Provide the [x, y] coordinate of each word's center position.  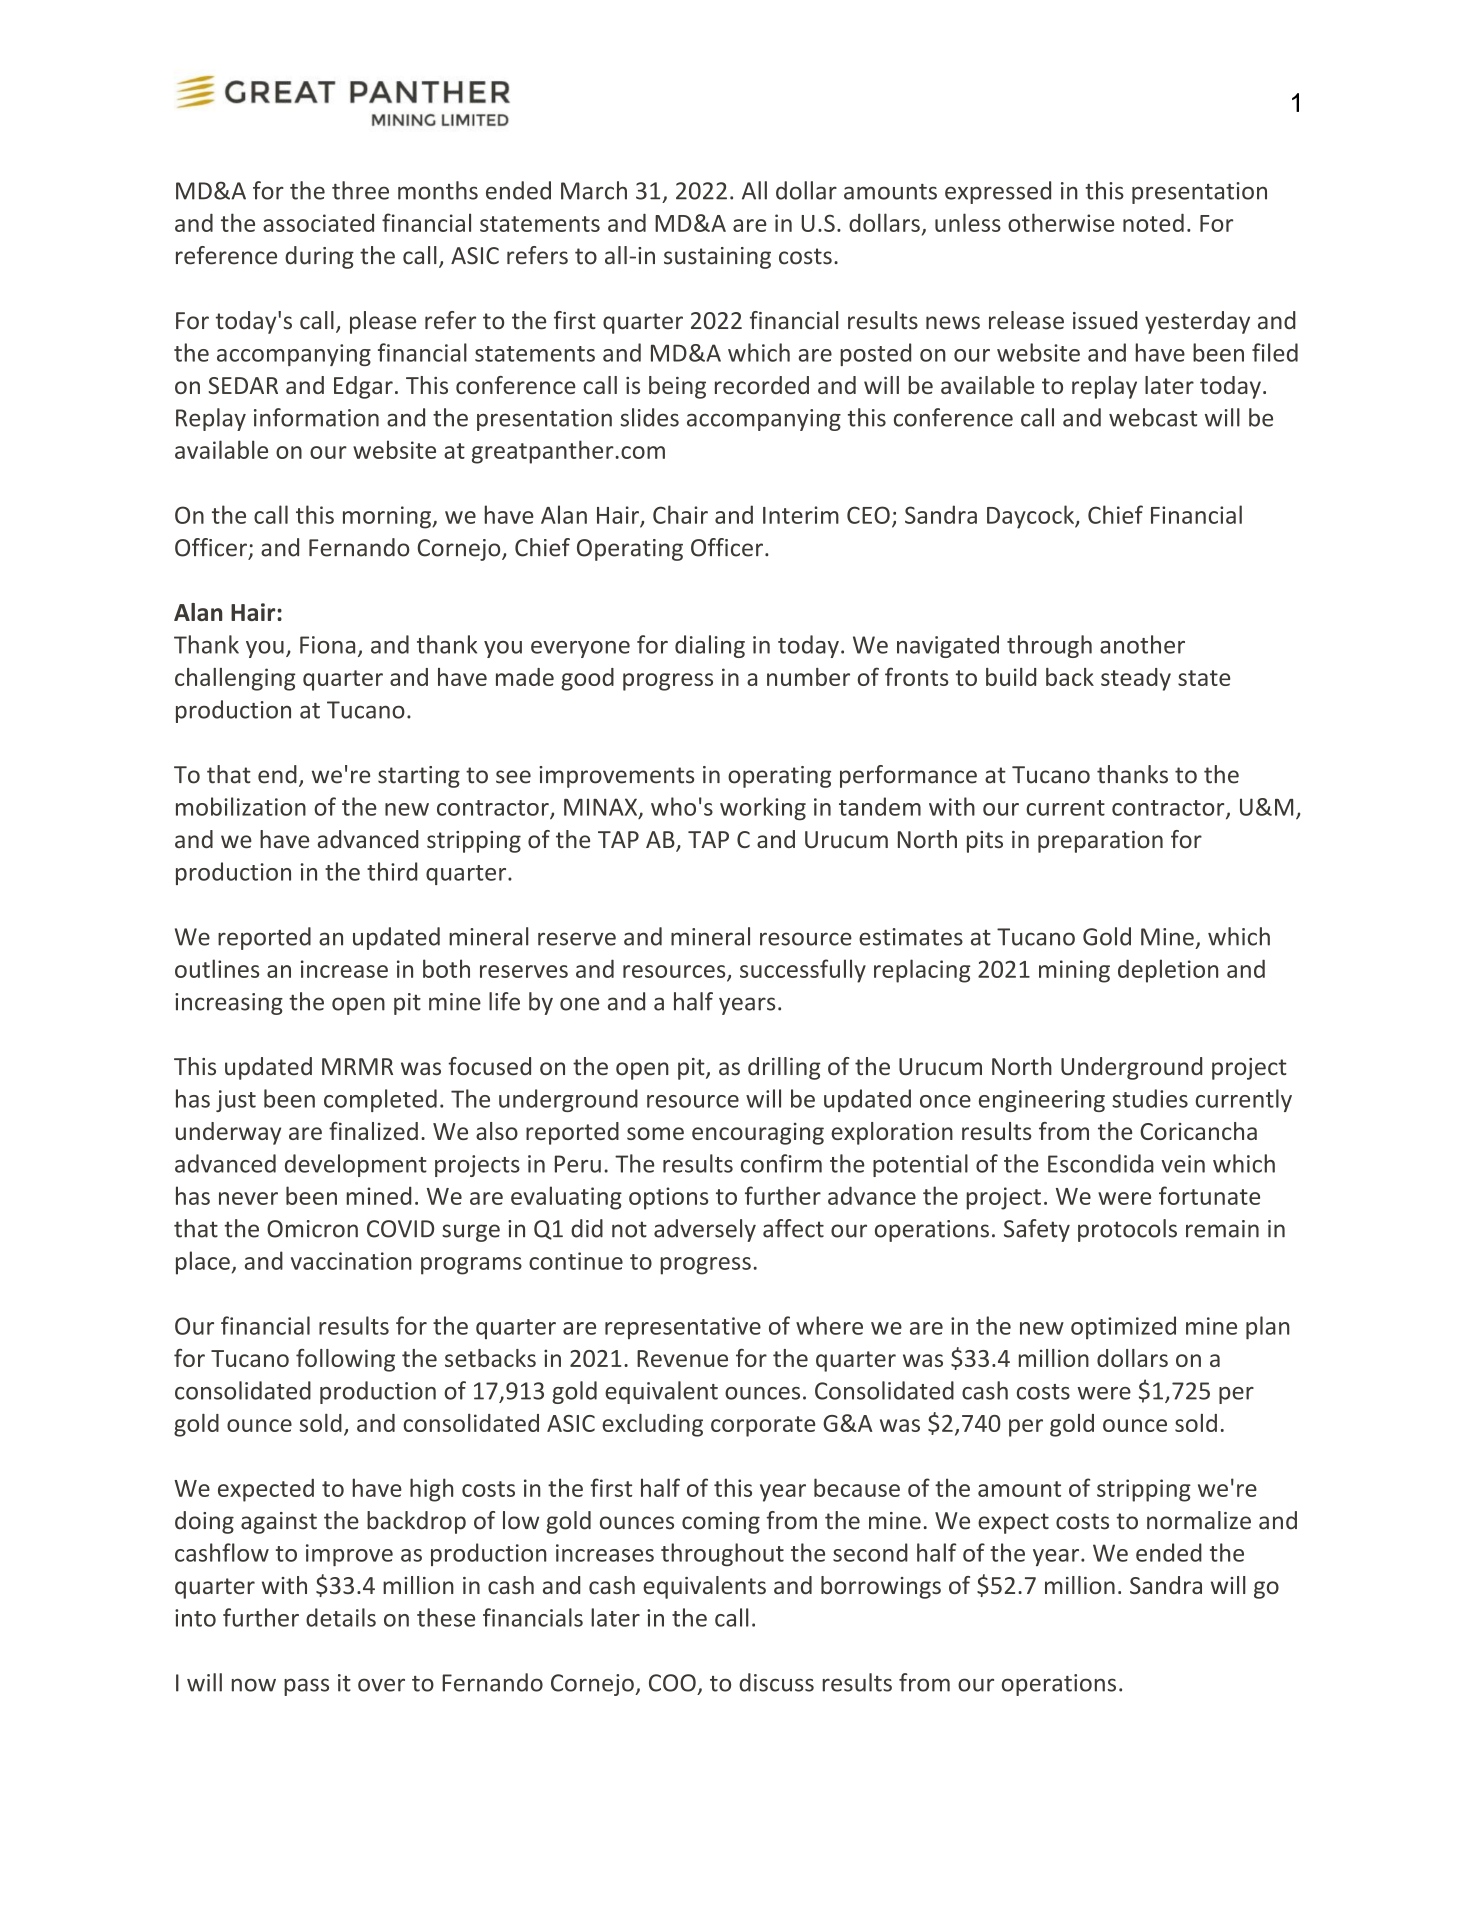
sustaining [717, 258]
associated [318, 223]
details [341, 1617]
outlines [217, 968]
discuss [776, 1682]
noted [1153, 222]
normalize [1199, 1520]
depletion [1168, 971]
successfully [803, 971]
